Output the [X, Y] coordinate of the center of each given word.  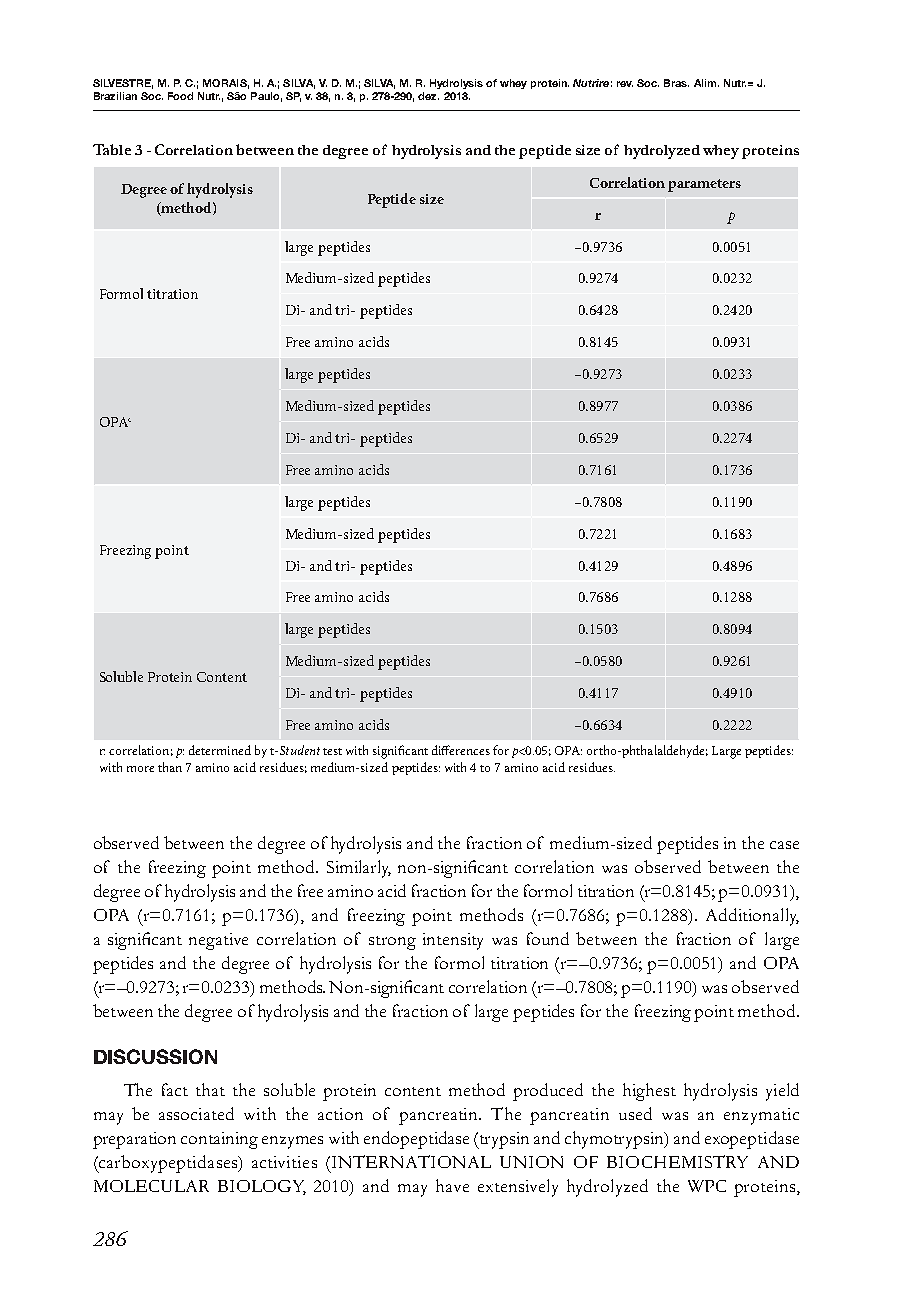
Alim [705, 83]
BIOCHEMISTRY [677, 1161]
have [452, 1185]
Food [180, 96]
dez [428, 96]
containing [219, 1140]
